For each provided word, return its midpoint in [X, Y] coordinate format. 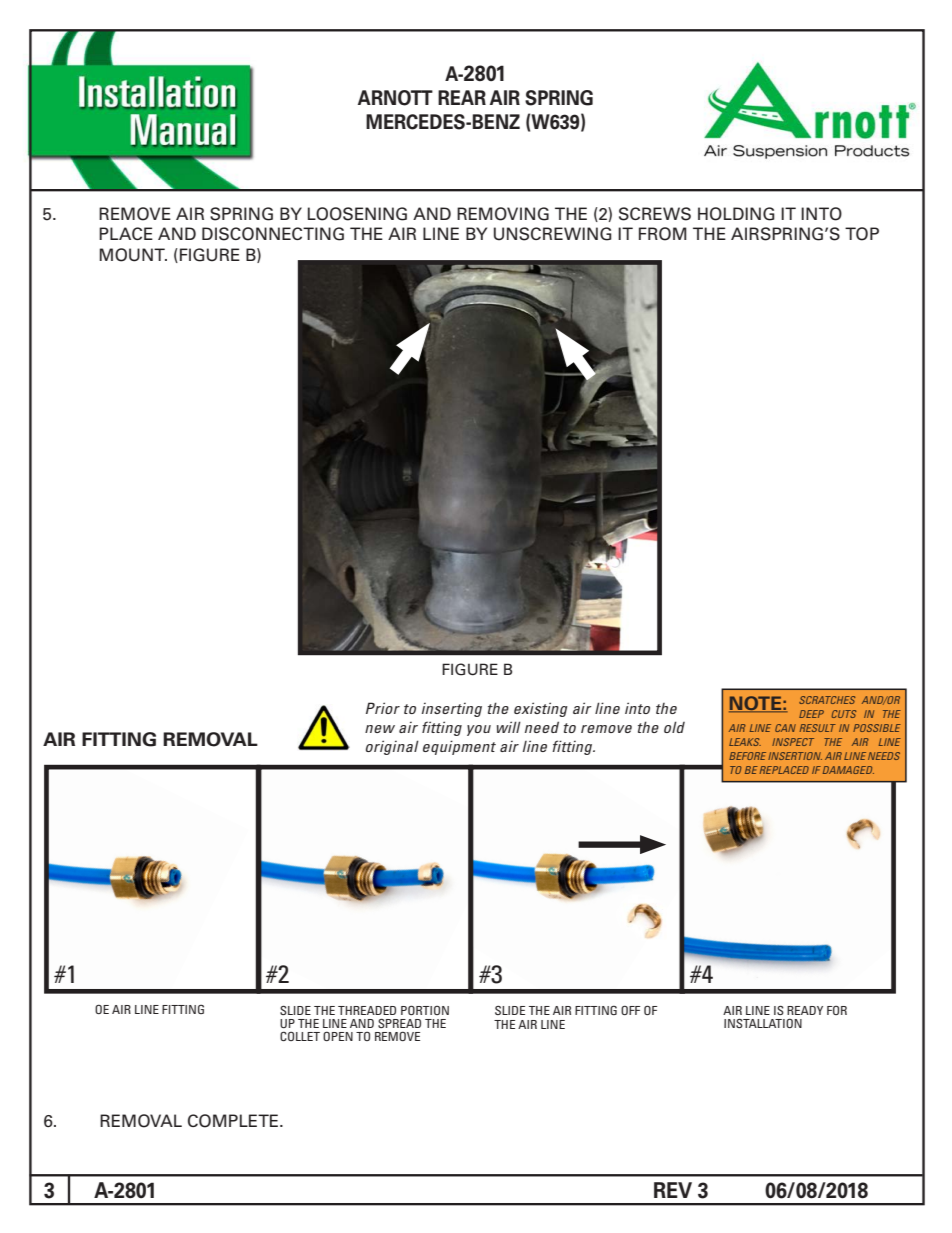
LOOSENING [357, 214]
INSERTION [795, 756]
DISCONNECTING [273, 234]
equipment [459, 747]
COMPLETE [234, 1121]
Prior [383, 708]
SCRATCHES [827, 700]
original [392, 747]
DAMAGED [848, 770]
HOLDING [736, 214]
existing [541, 709]
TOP [862, 234]
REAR [462, 97]
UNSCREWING [553, 234]
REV [673, 1190]
